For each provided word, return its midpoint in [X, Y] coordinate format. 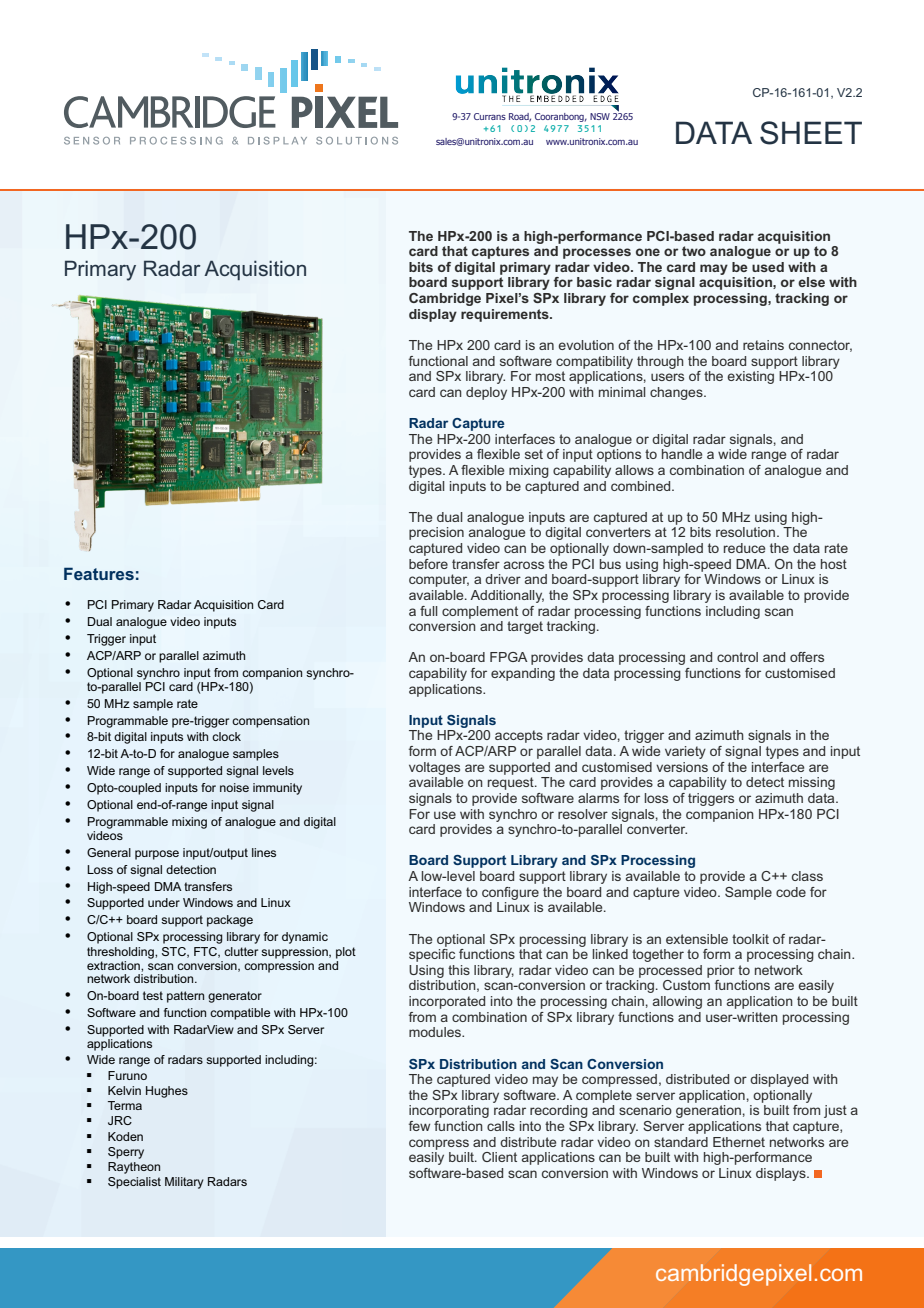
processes [597, 253]
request [512, 783]
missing [812, 783]
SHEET [811, 133]
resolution [747, 532]
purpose [157, 855]
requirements [506, 315]
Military [184, 1183]
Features [99, 573]
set [534, 454]
